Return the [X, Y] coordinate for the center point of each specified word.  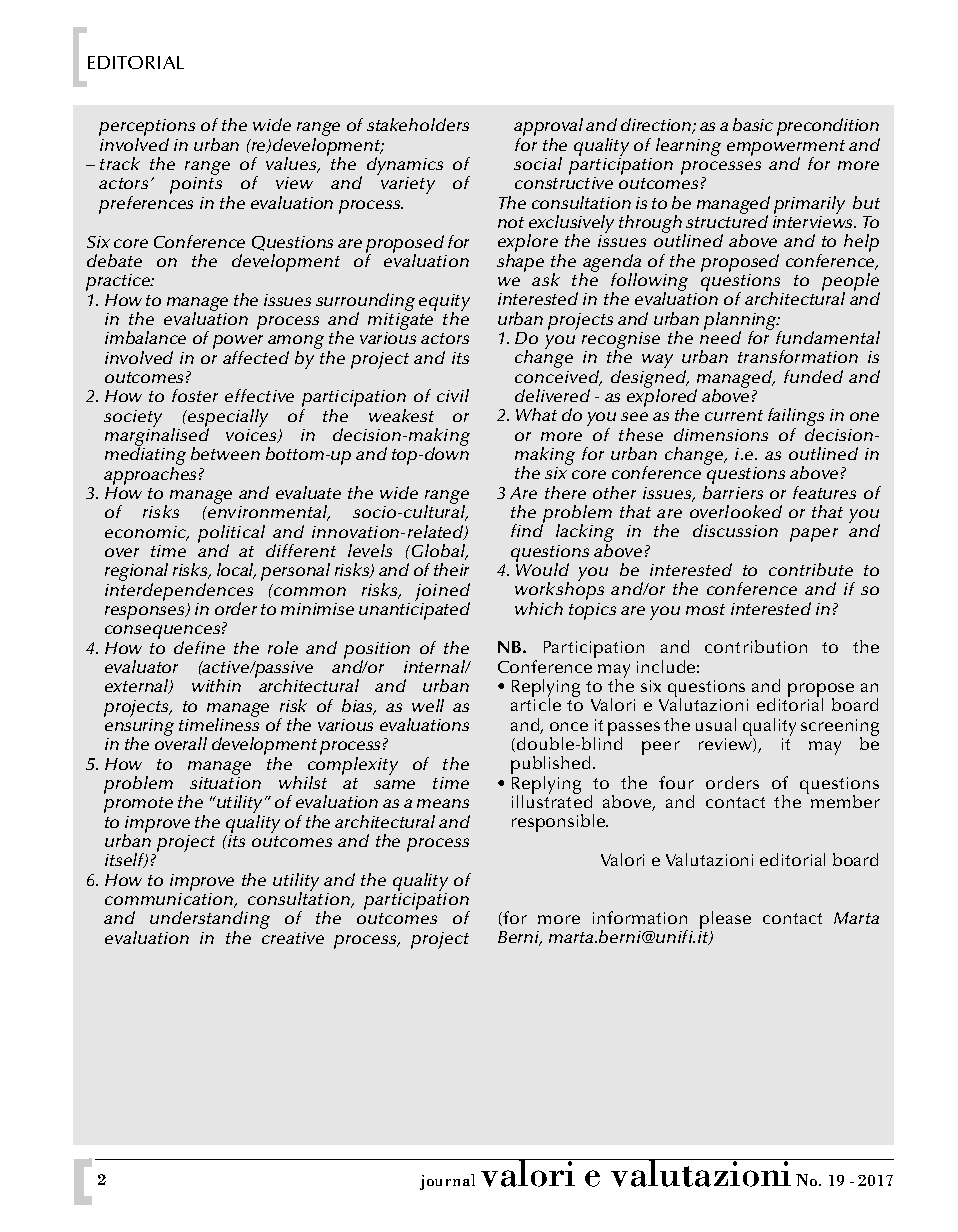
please [725, 921]
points [196, 185]
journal [447, 1182]
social [538, 163]
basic [753, 124]
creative [293, 938]
